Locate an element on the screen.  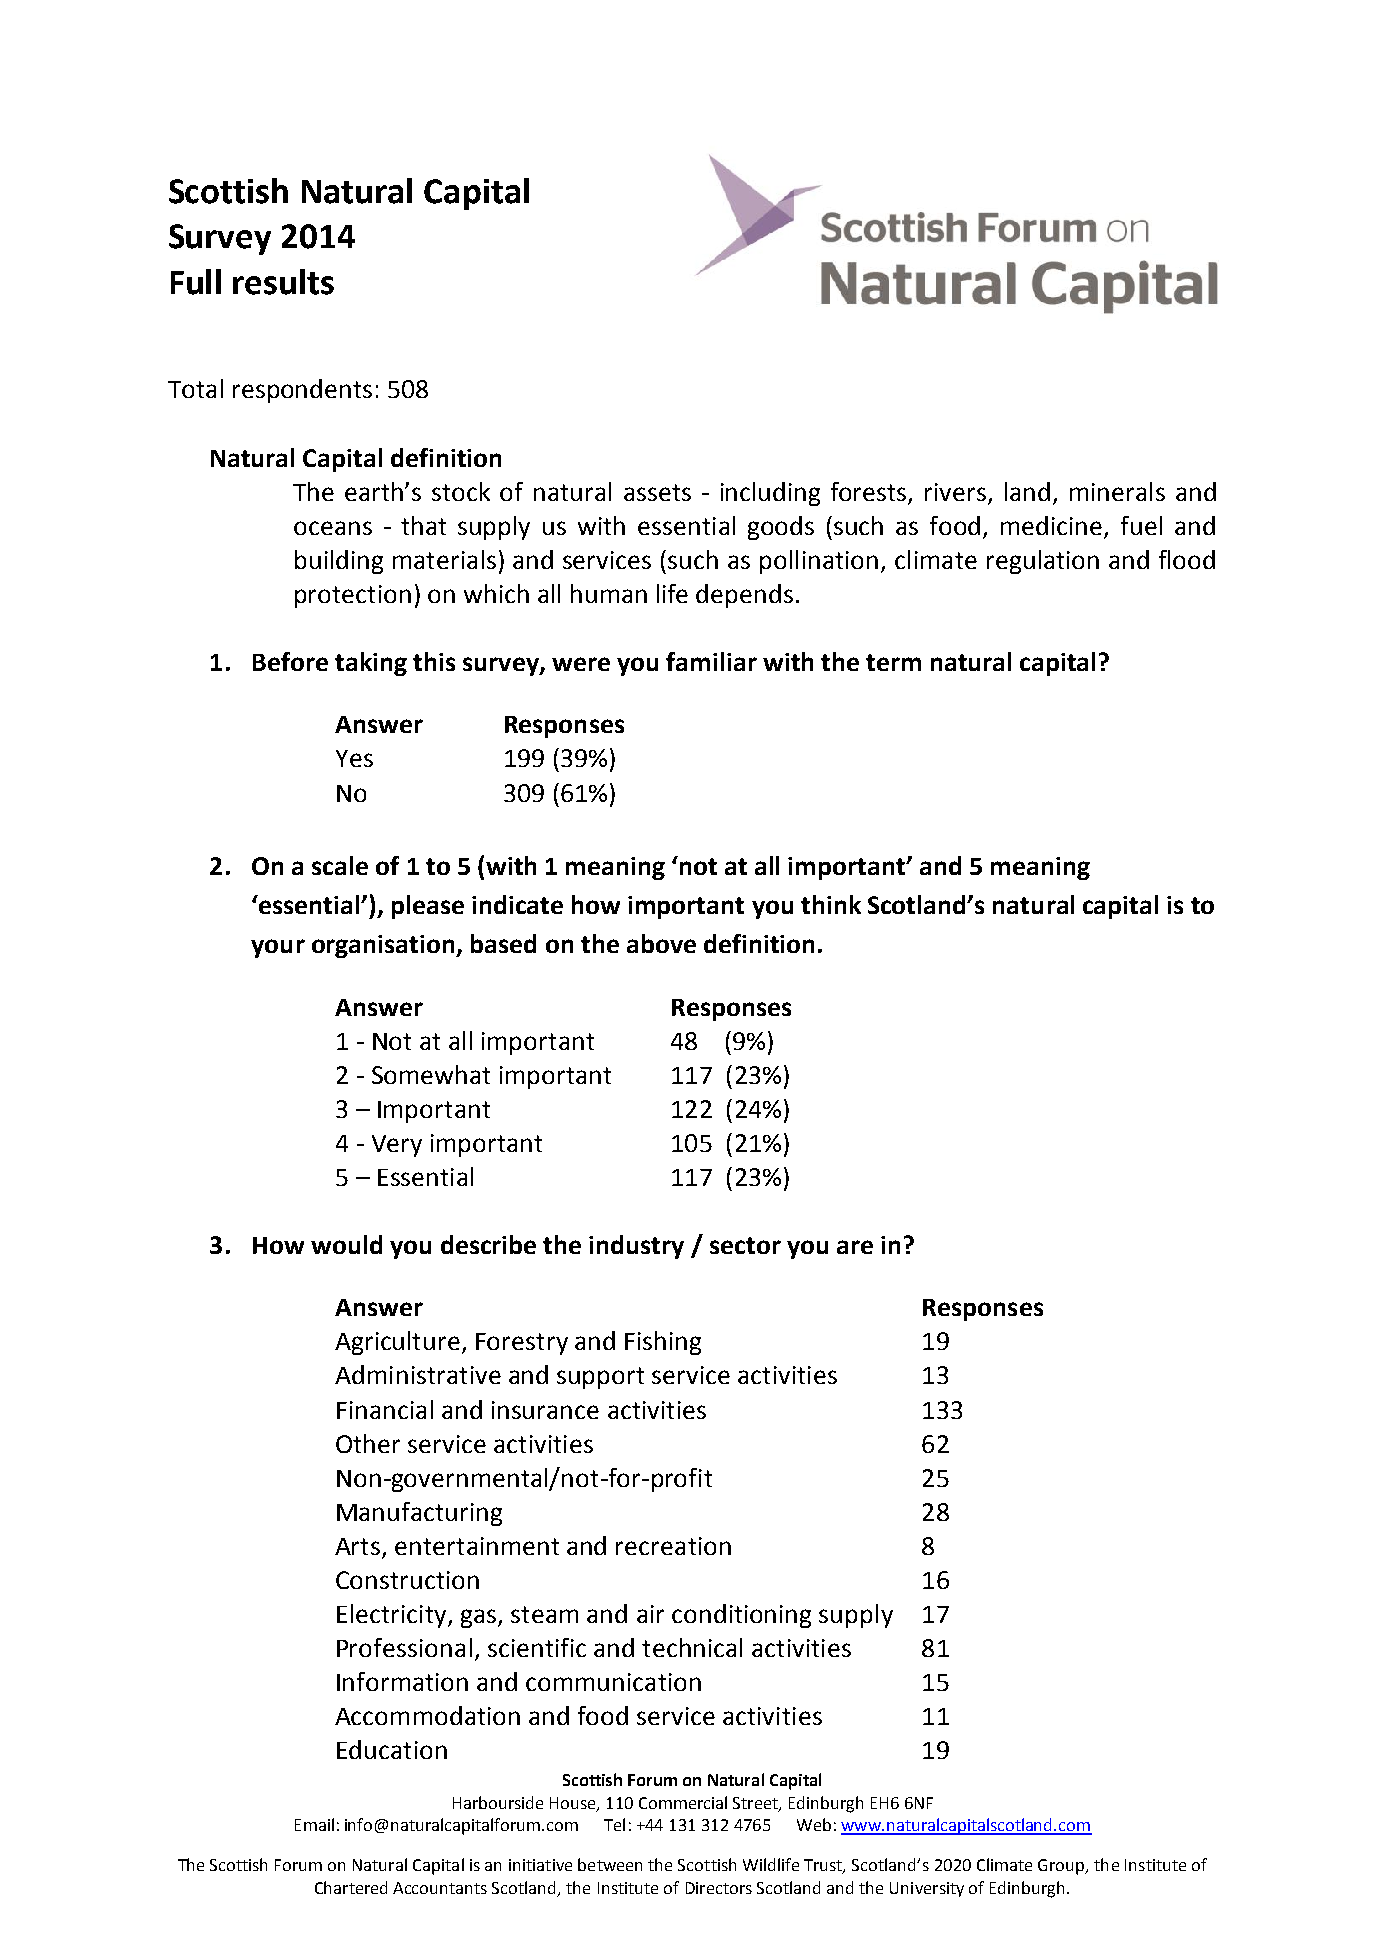
results is located at coordinates (283, 282).
